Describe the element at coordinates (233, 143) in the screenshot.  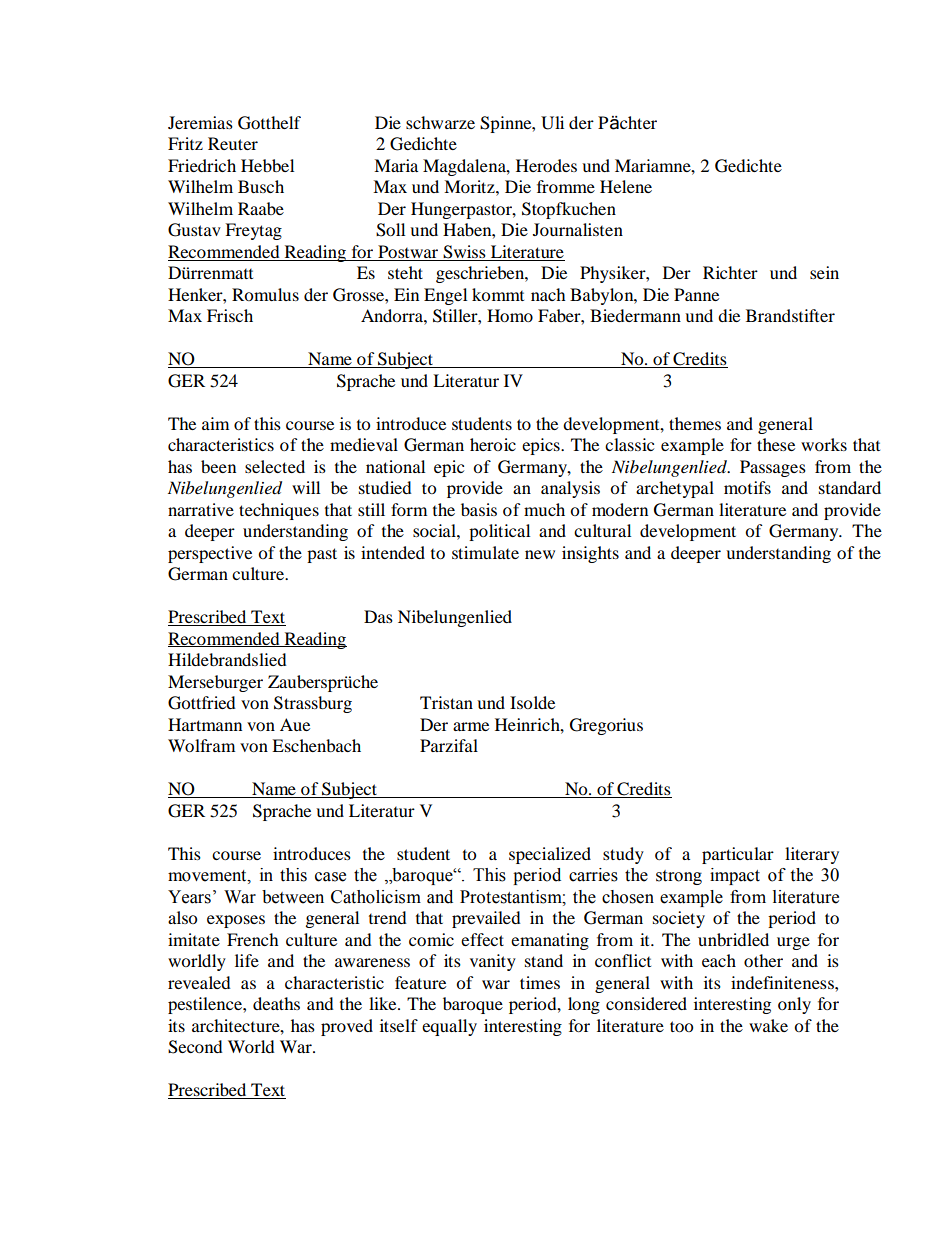
I see `Reuter` at that location.
